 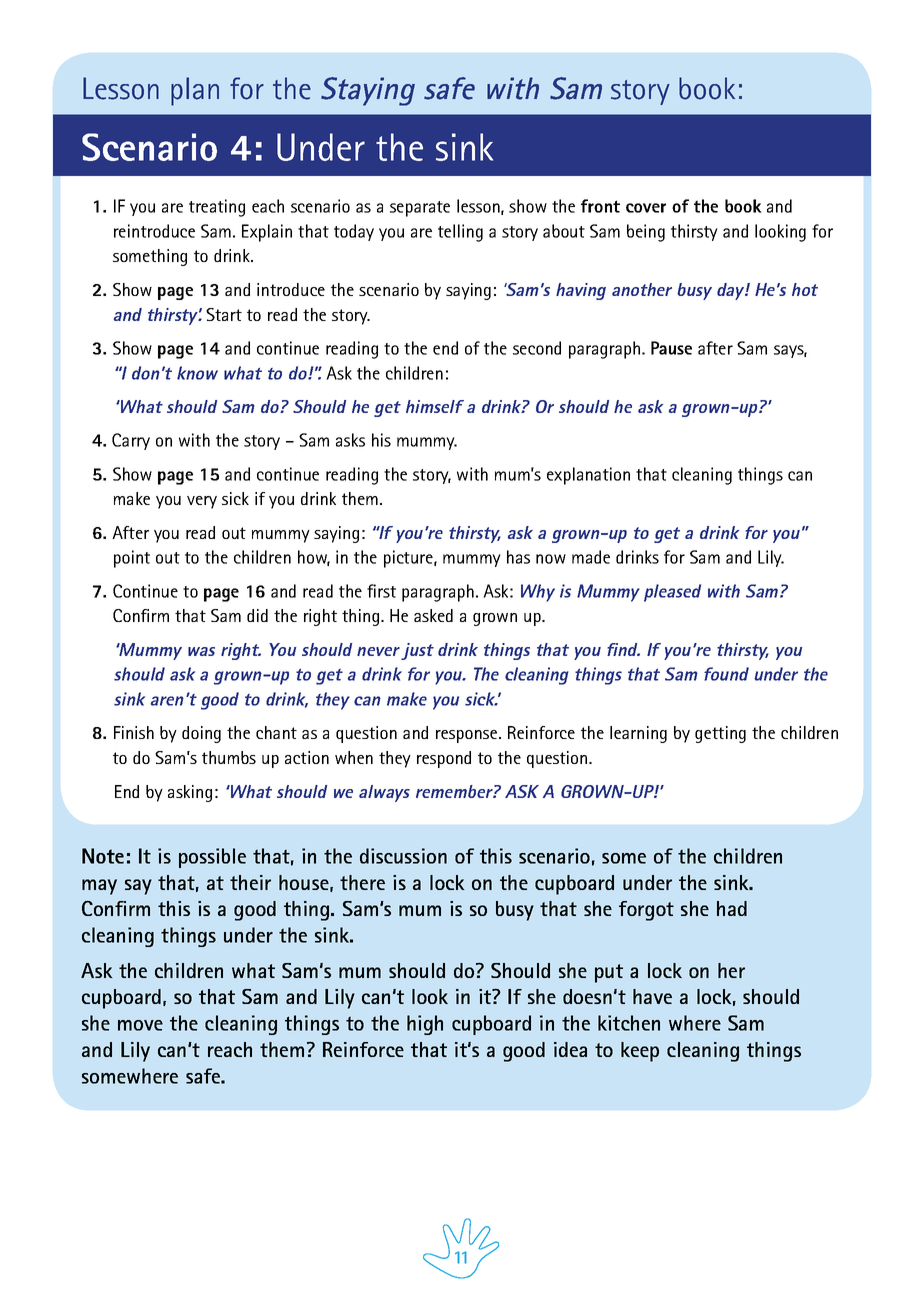 What do you see at coordinates (646, 911) in the screenshot?
I see `forgot` at bounding box center [646, 911].
